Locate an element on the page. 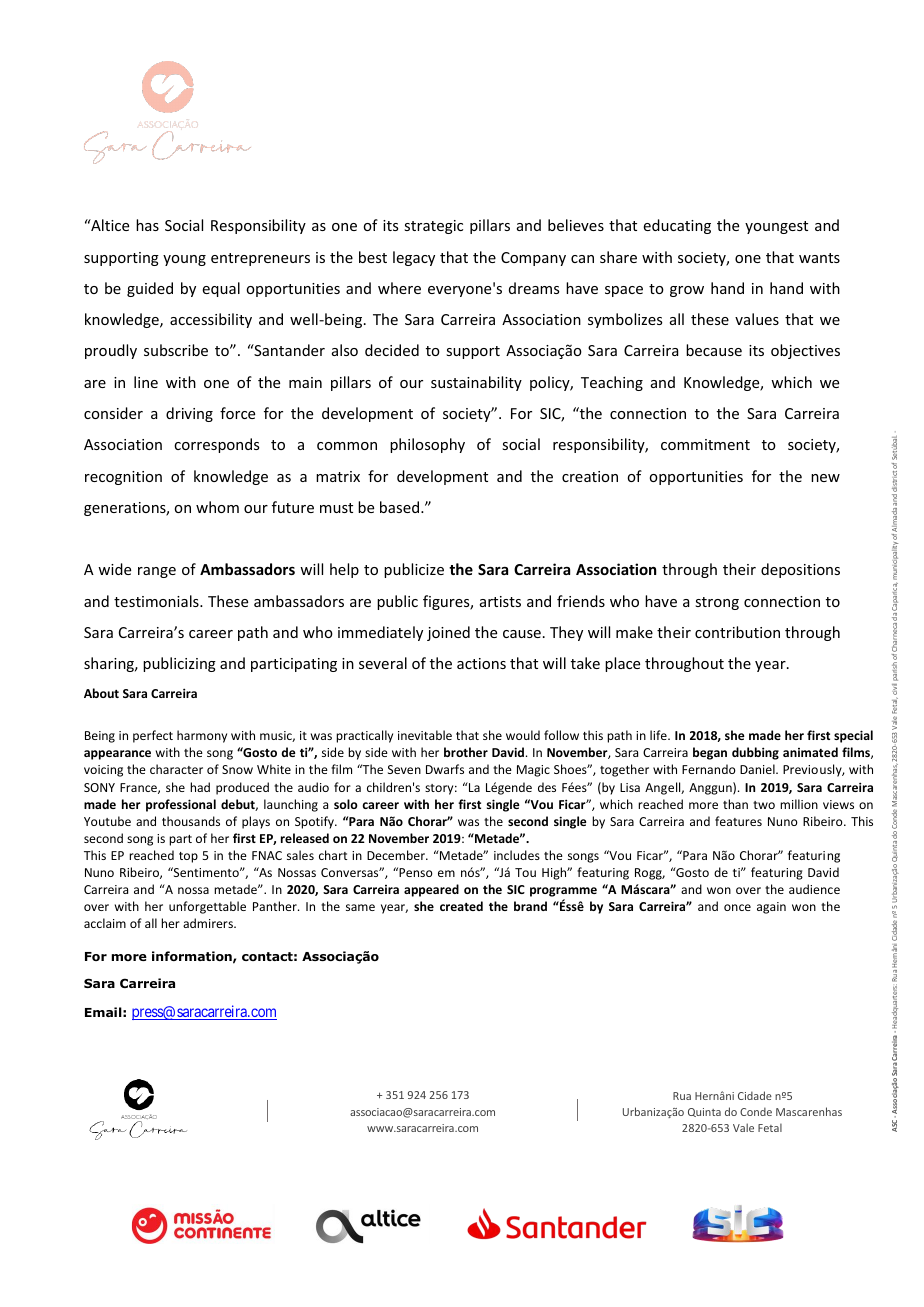 This image has height=1307, width=924. wants is located at coordinates (819, 258).
